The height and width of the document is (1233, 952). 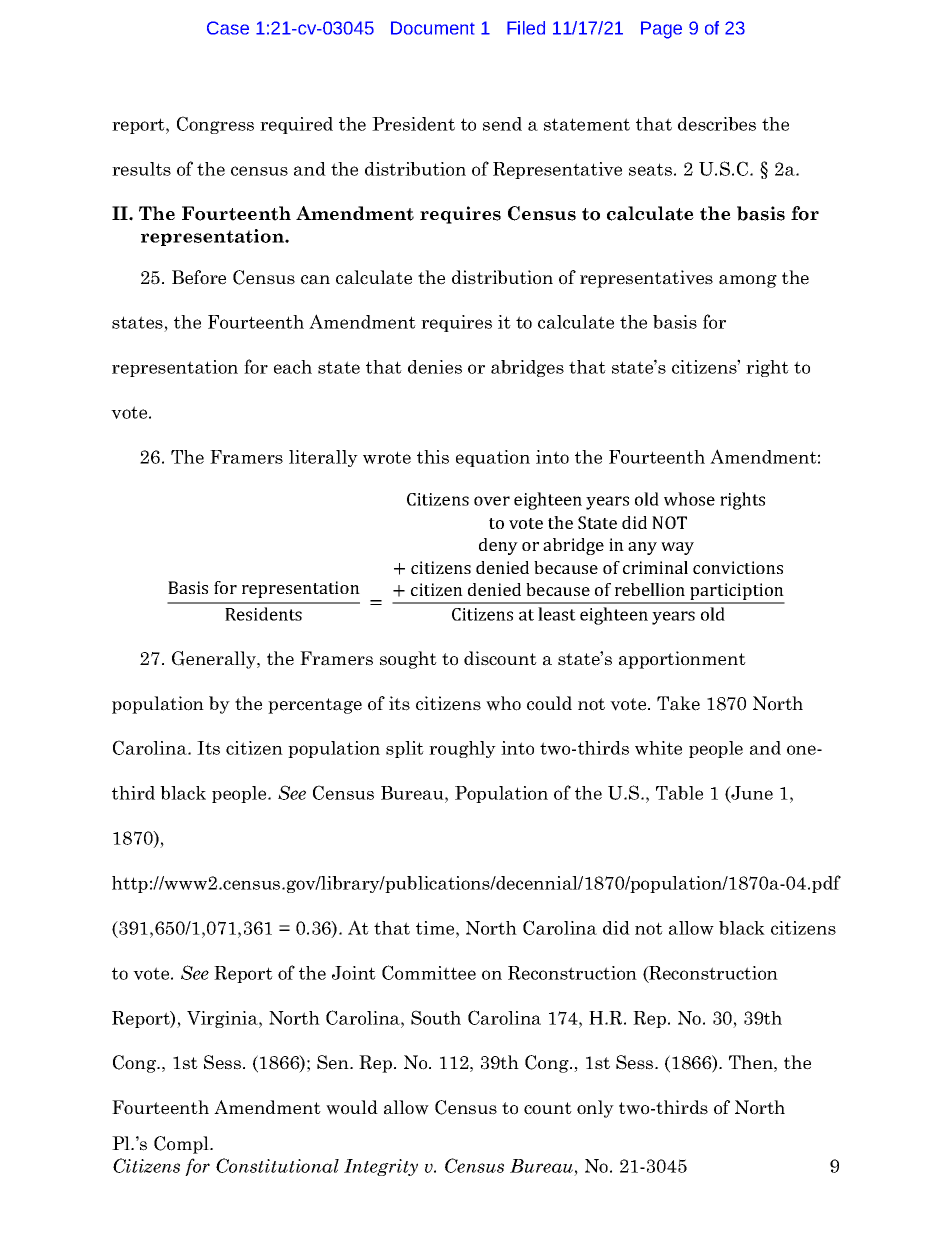 What do you see at coordinates (679, 793) in the document?
I see `Table` at bounding box center [679, 793].
